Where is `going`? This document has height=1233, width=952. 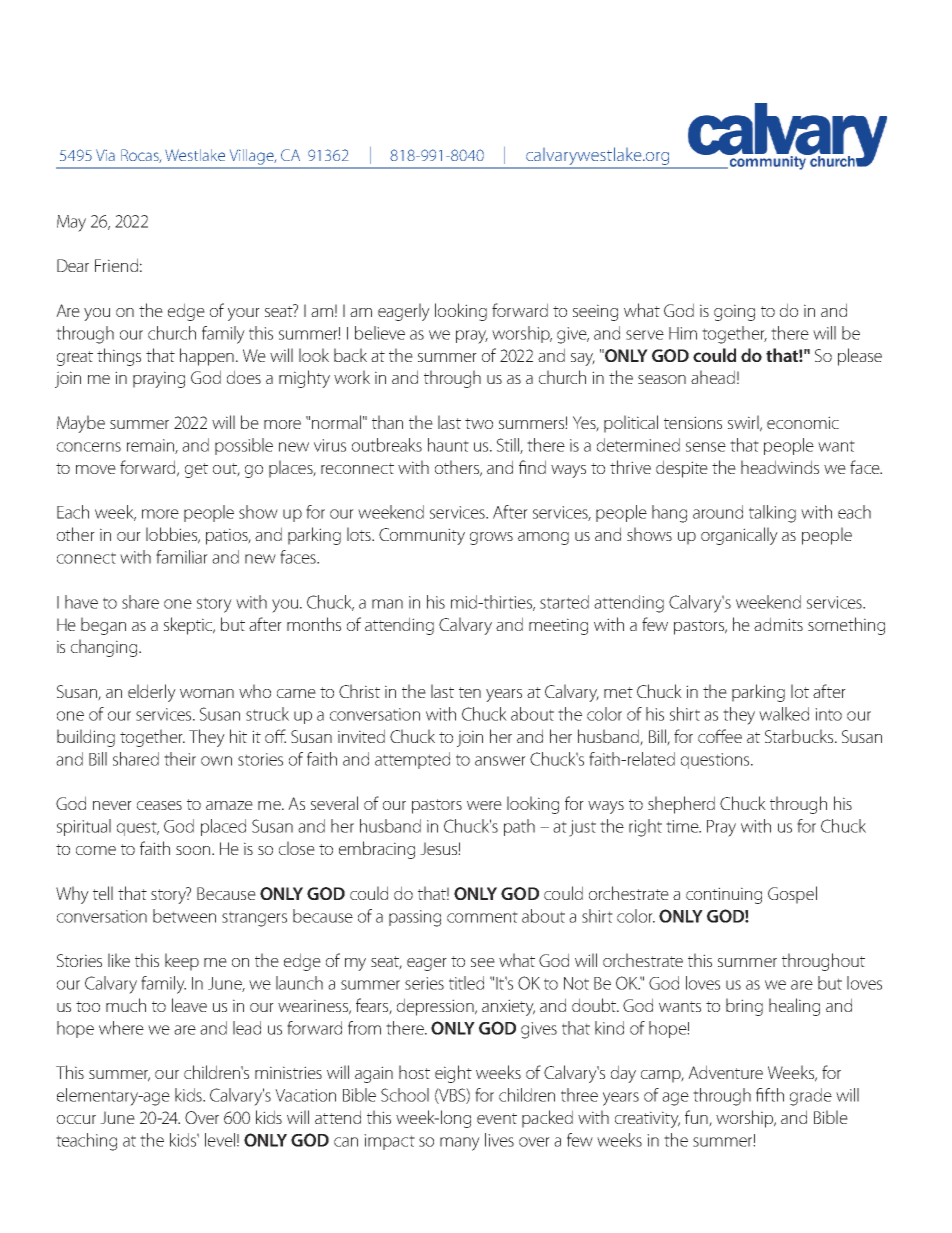
going is located at coordinates (734, 312).
